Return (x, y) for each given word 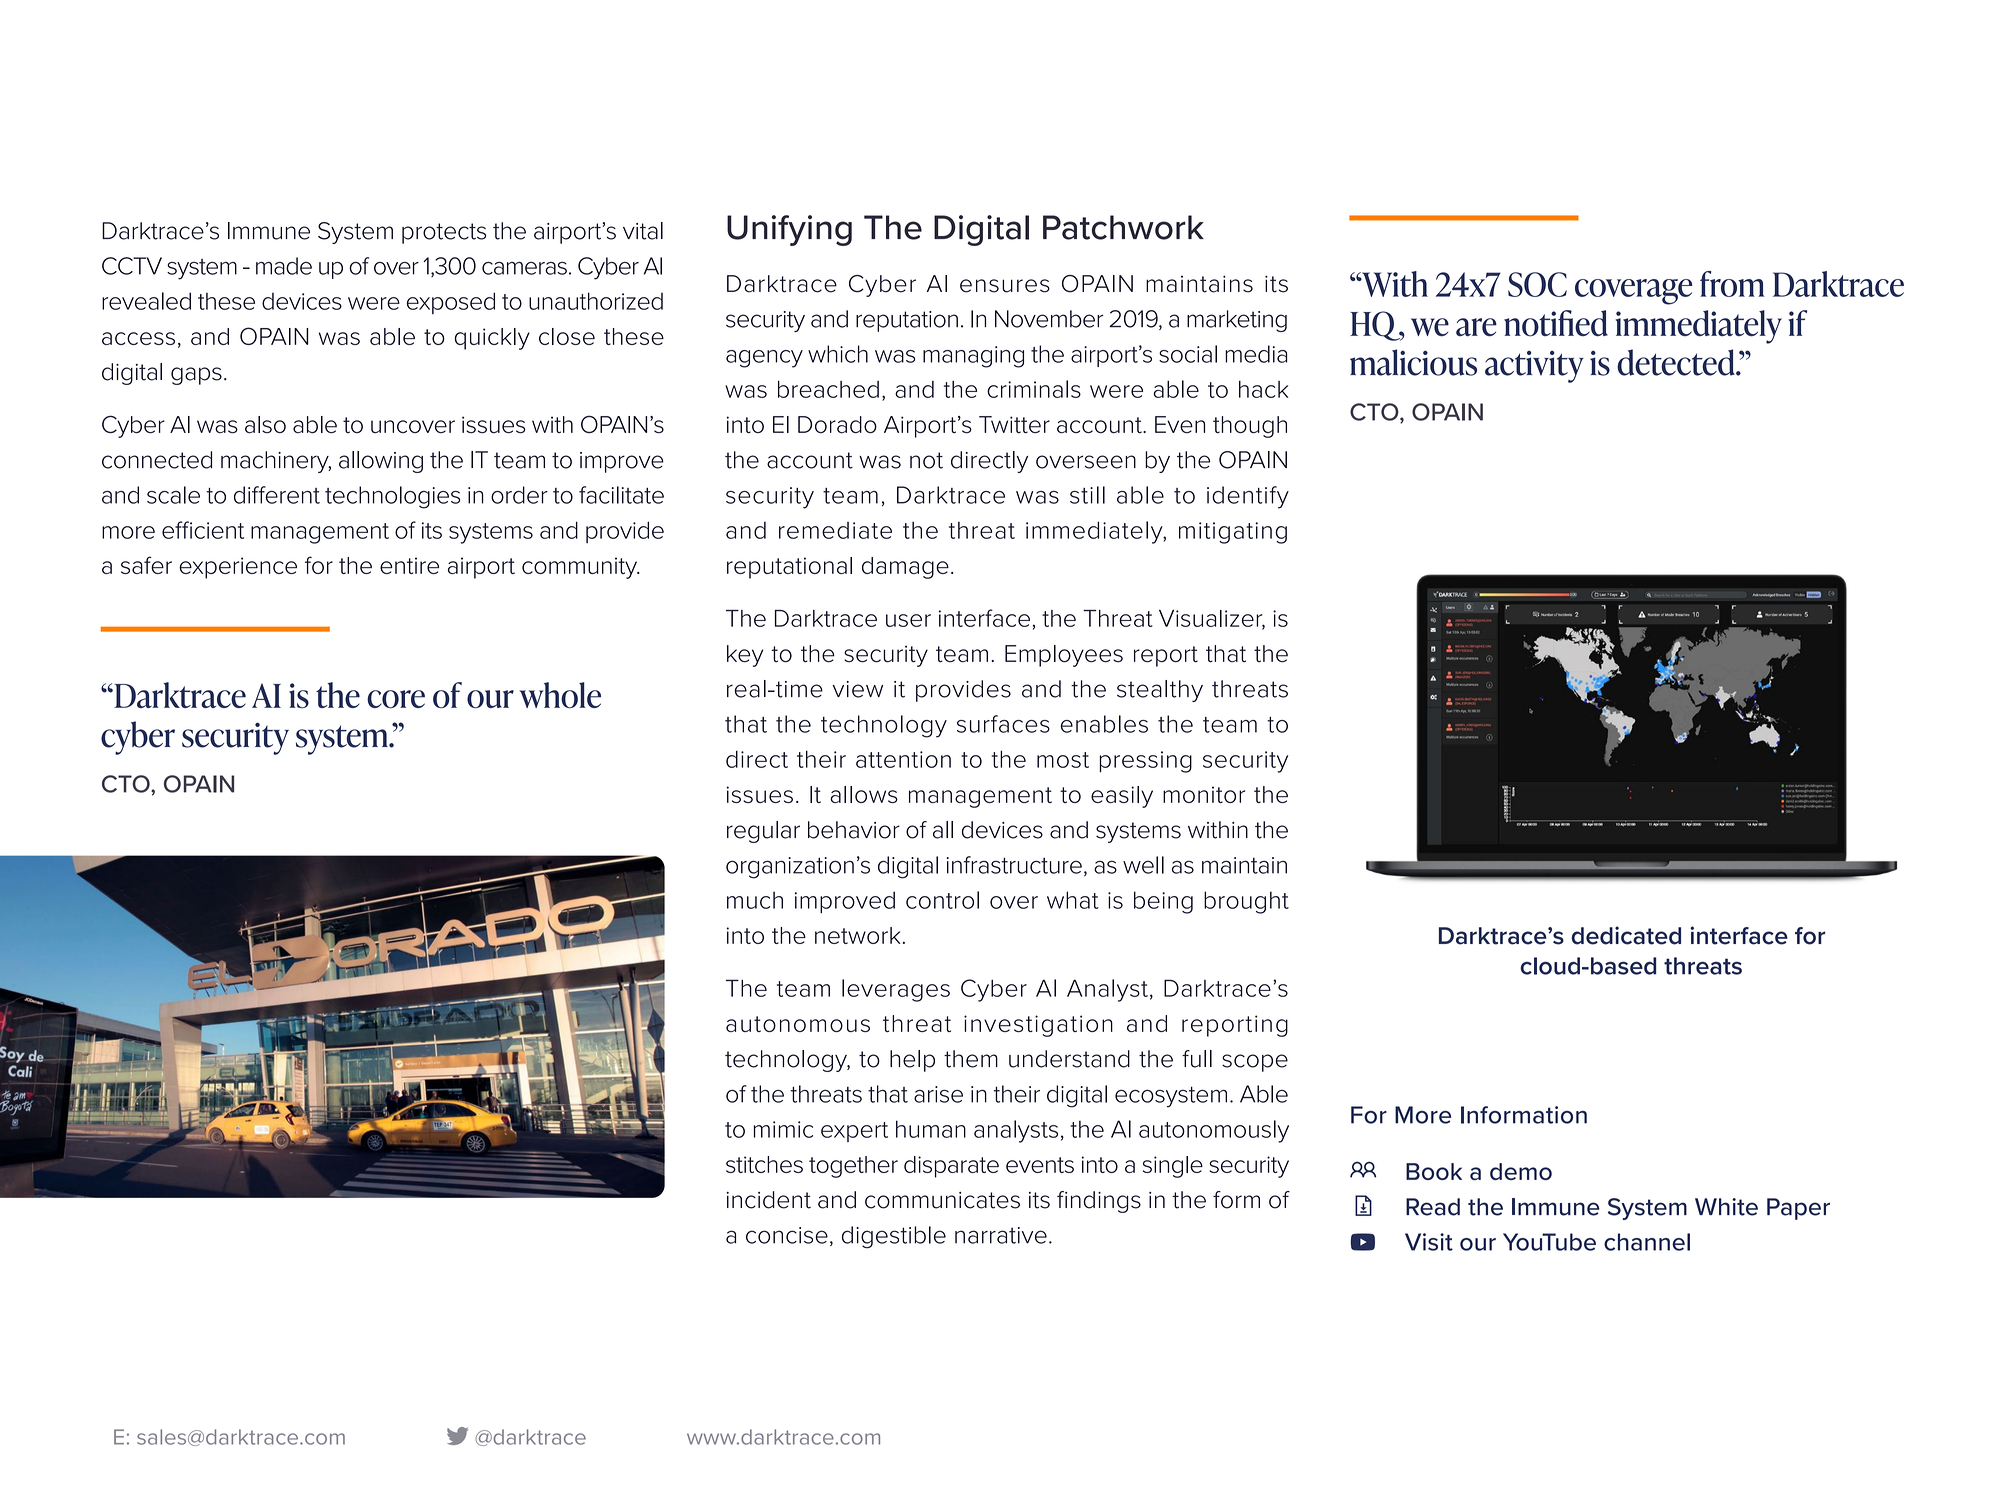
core (396, 699)
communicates (942, 1200)
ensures (1005, 286)
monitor (1204, 794)
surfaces (1003, 724)
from (1732, 284)
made (284, 266)
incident (769, 1200)
